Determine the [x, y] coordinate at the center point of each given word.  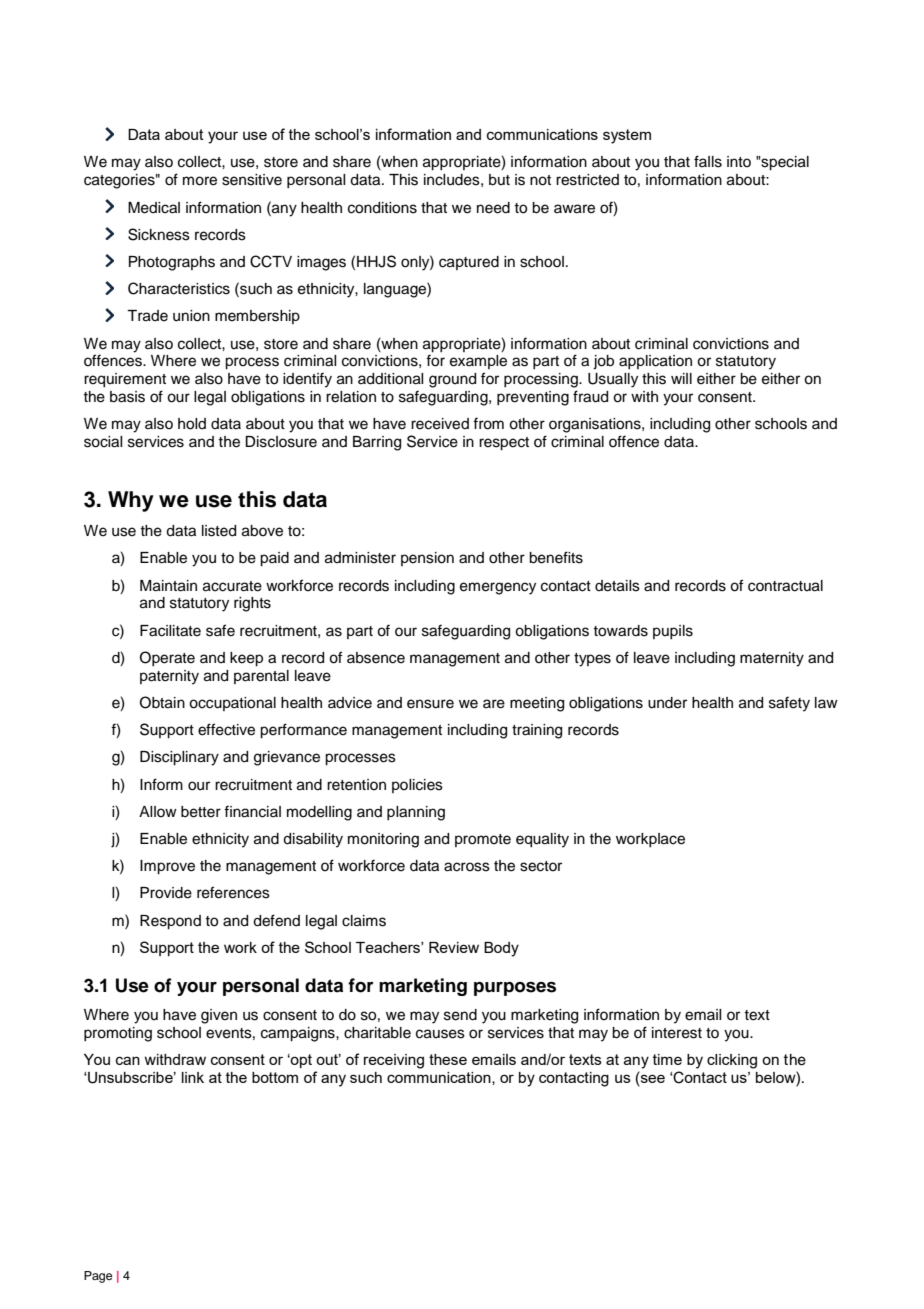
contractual [785, 586]
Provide [166, 893]
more [200, 181]
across [467, 867]
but [499, 180]
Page [98, 1277]
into [739, 161]
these [448, 1059]
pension [427, 559]
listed [219, 531]
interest [677, 1033]
